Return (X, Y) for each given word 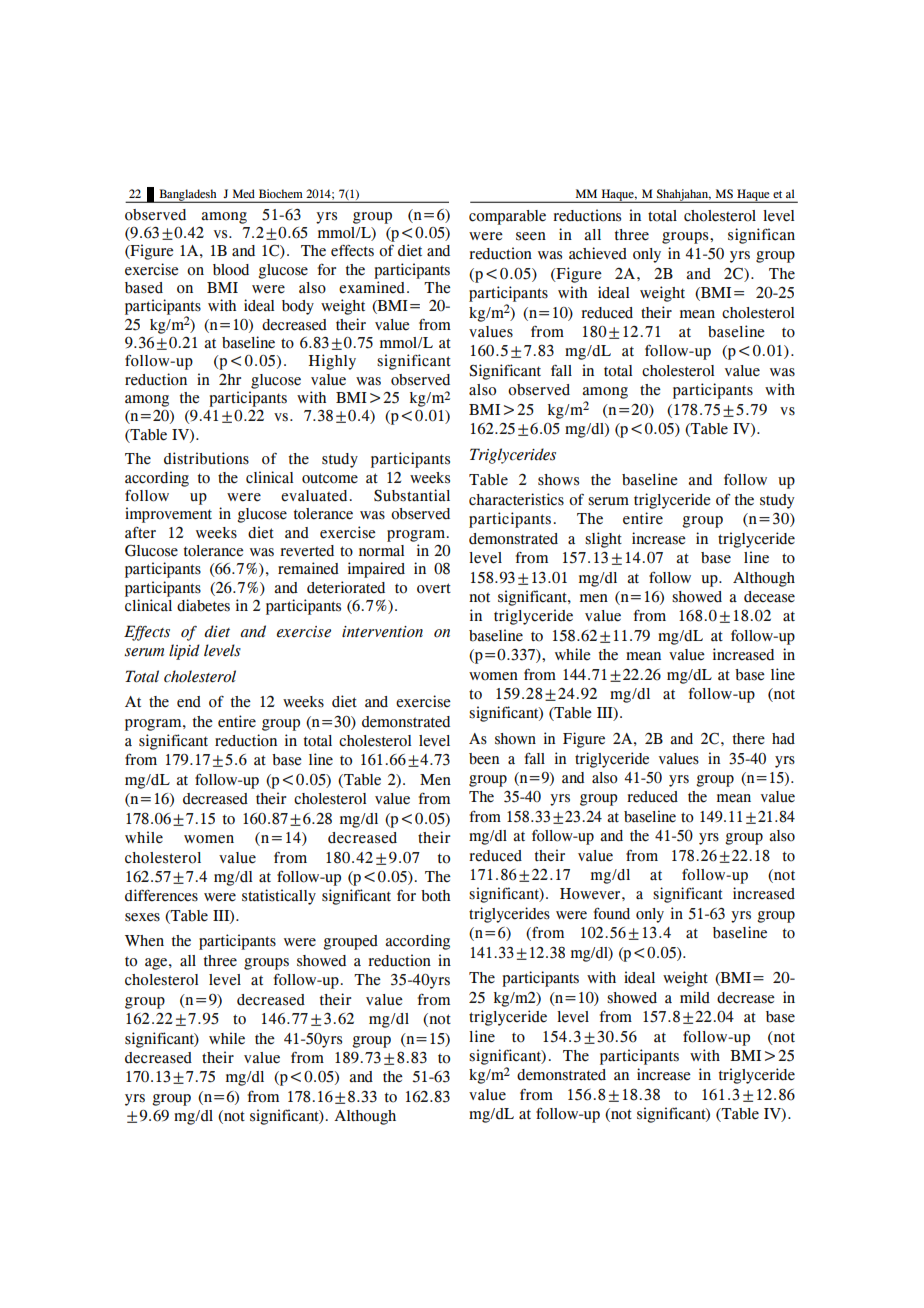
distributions (206, 458)
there (749, 738)
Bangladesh (188, 196)
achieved (598, 253)
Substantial (412, 495)
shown (515, 739)
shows (558, 480)
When (144, 941)
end (189, 702)
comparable (507, 217)
